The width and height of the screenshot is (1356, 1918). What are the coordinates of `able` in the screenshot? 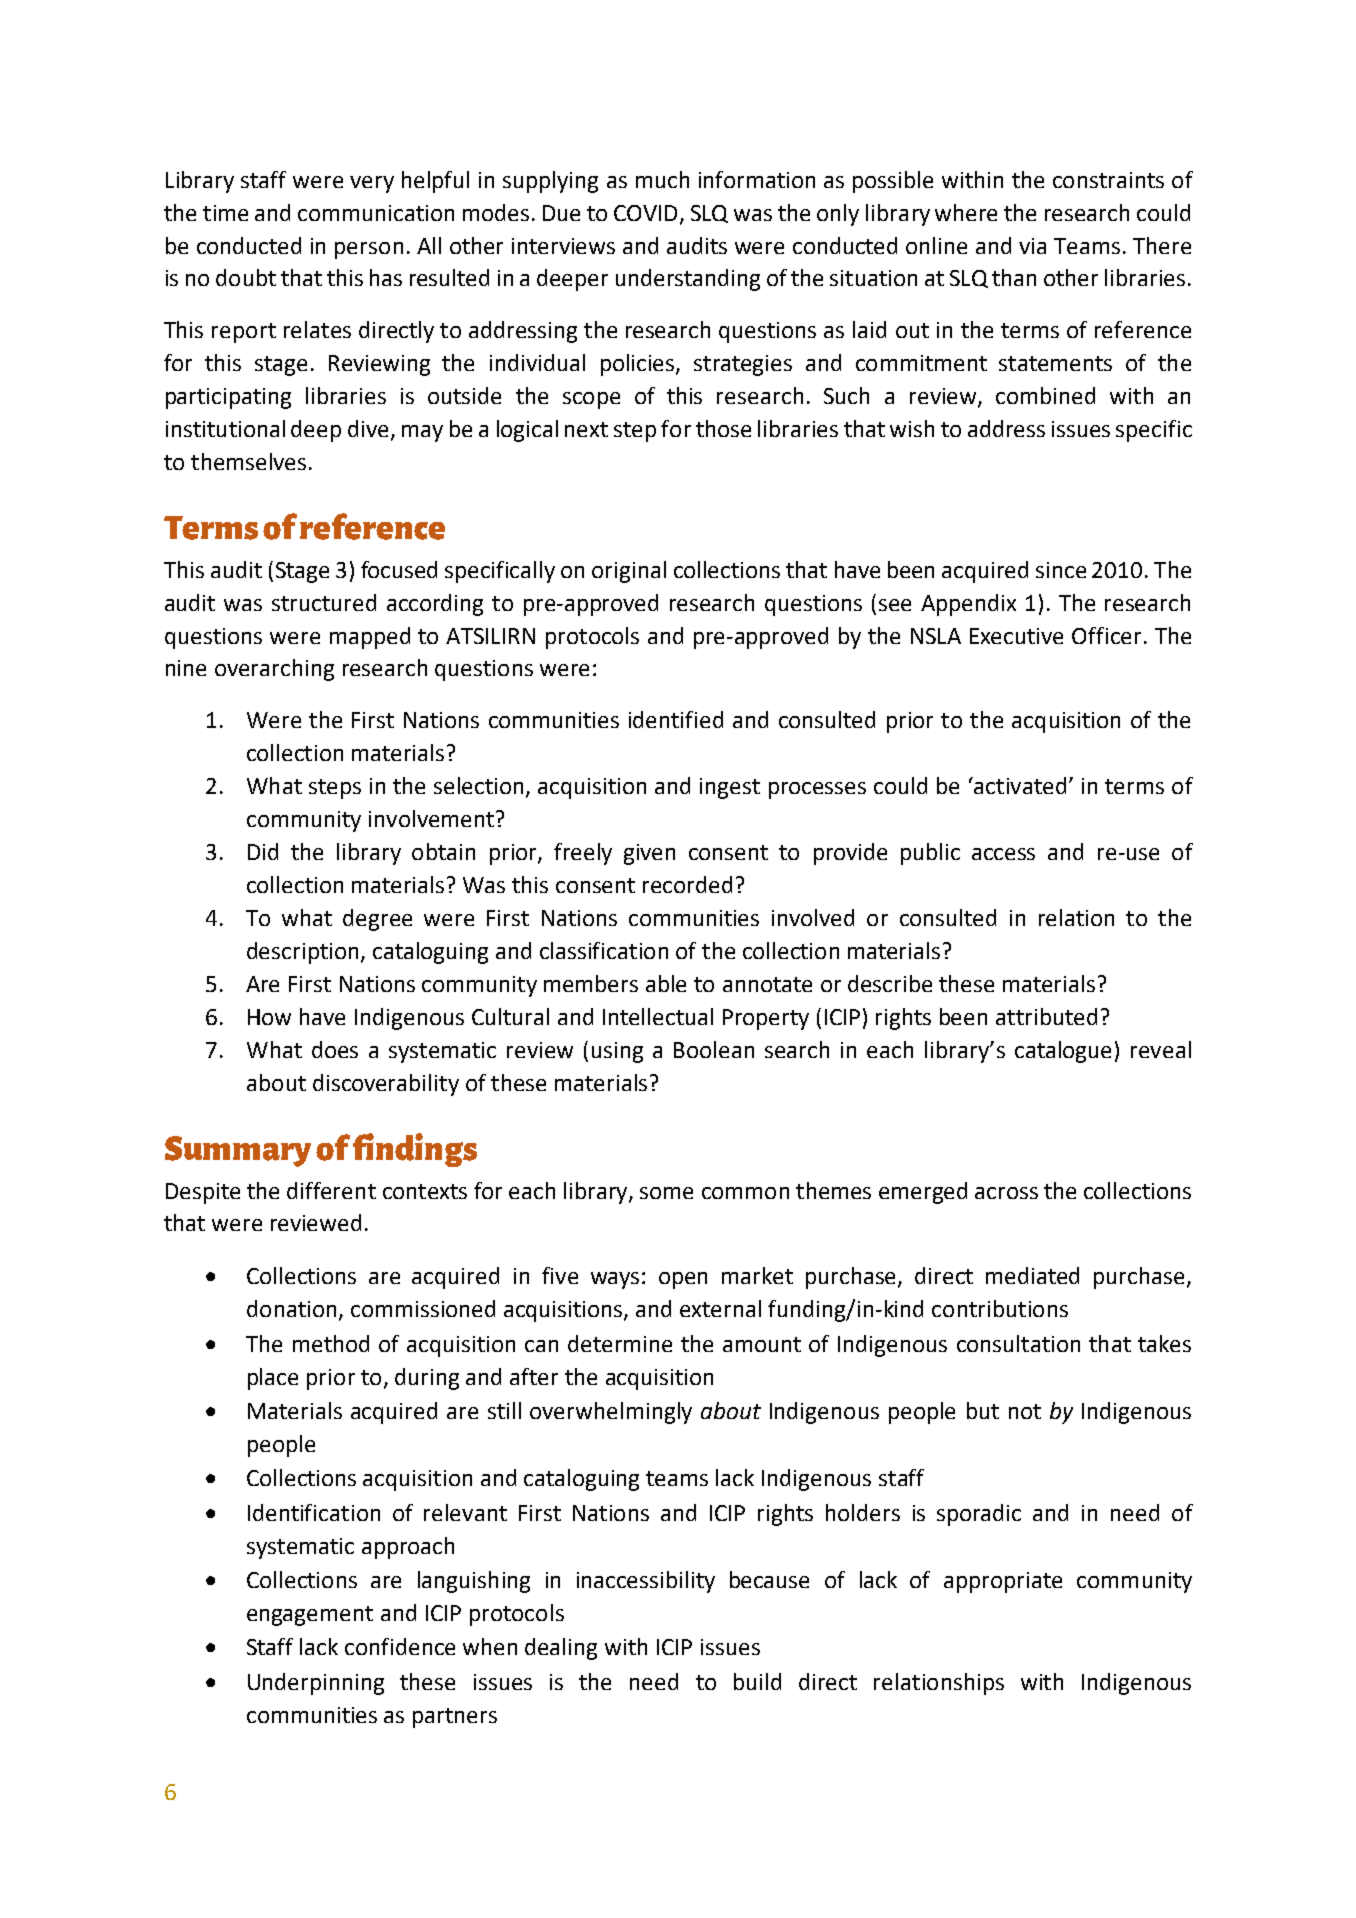 It's located at (666, 983).
